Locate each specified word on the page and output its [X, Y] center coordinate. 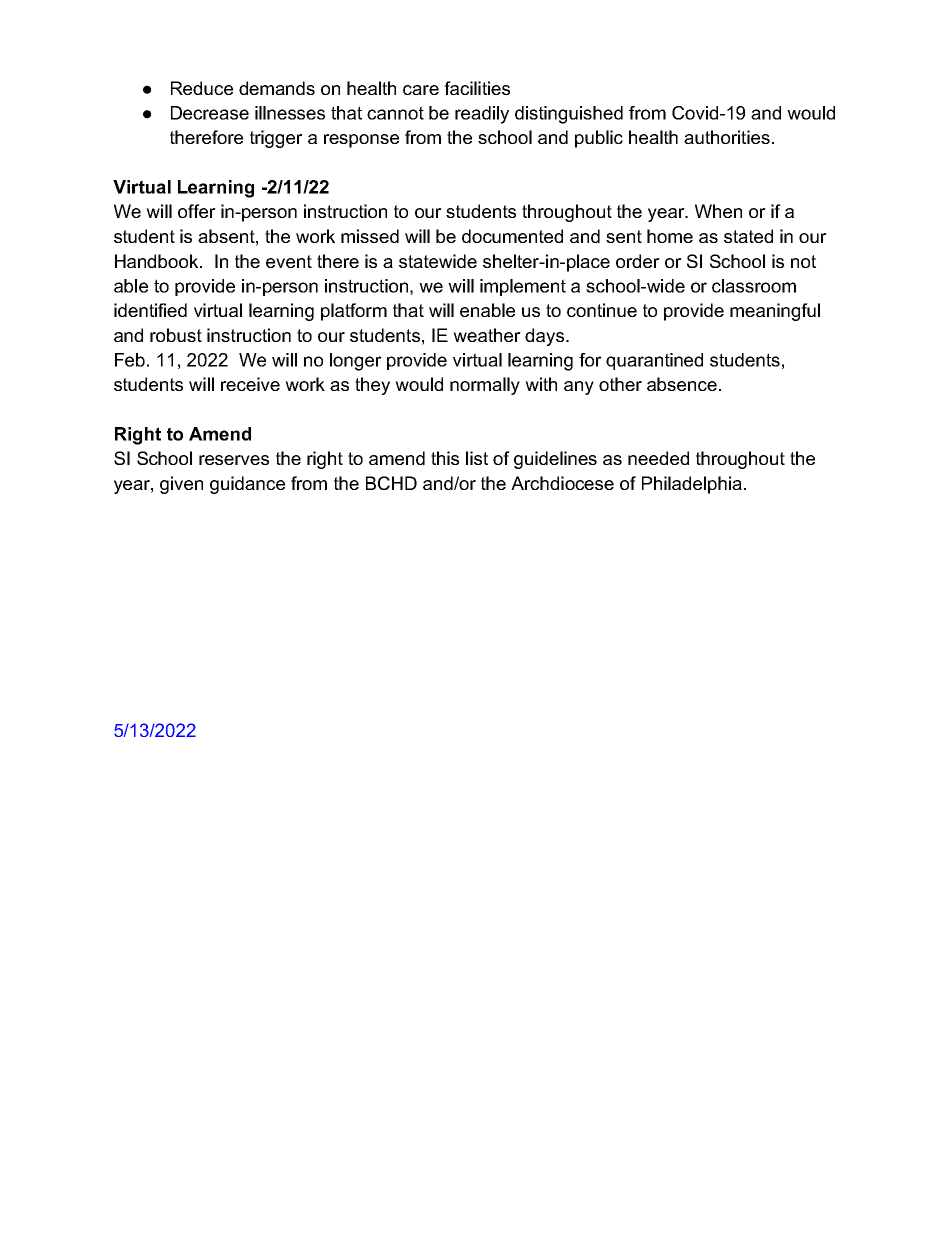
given [181, 485]
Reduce [202, 88]
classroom [754, 286]
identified [150, 310]
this [445, 458]
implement [523, 287]
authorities [727, 137]
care [421, 90]
